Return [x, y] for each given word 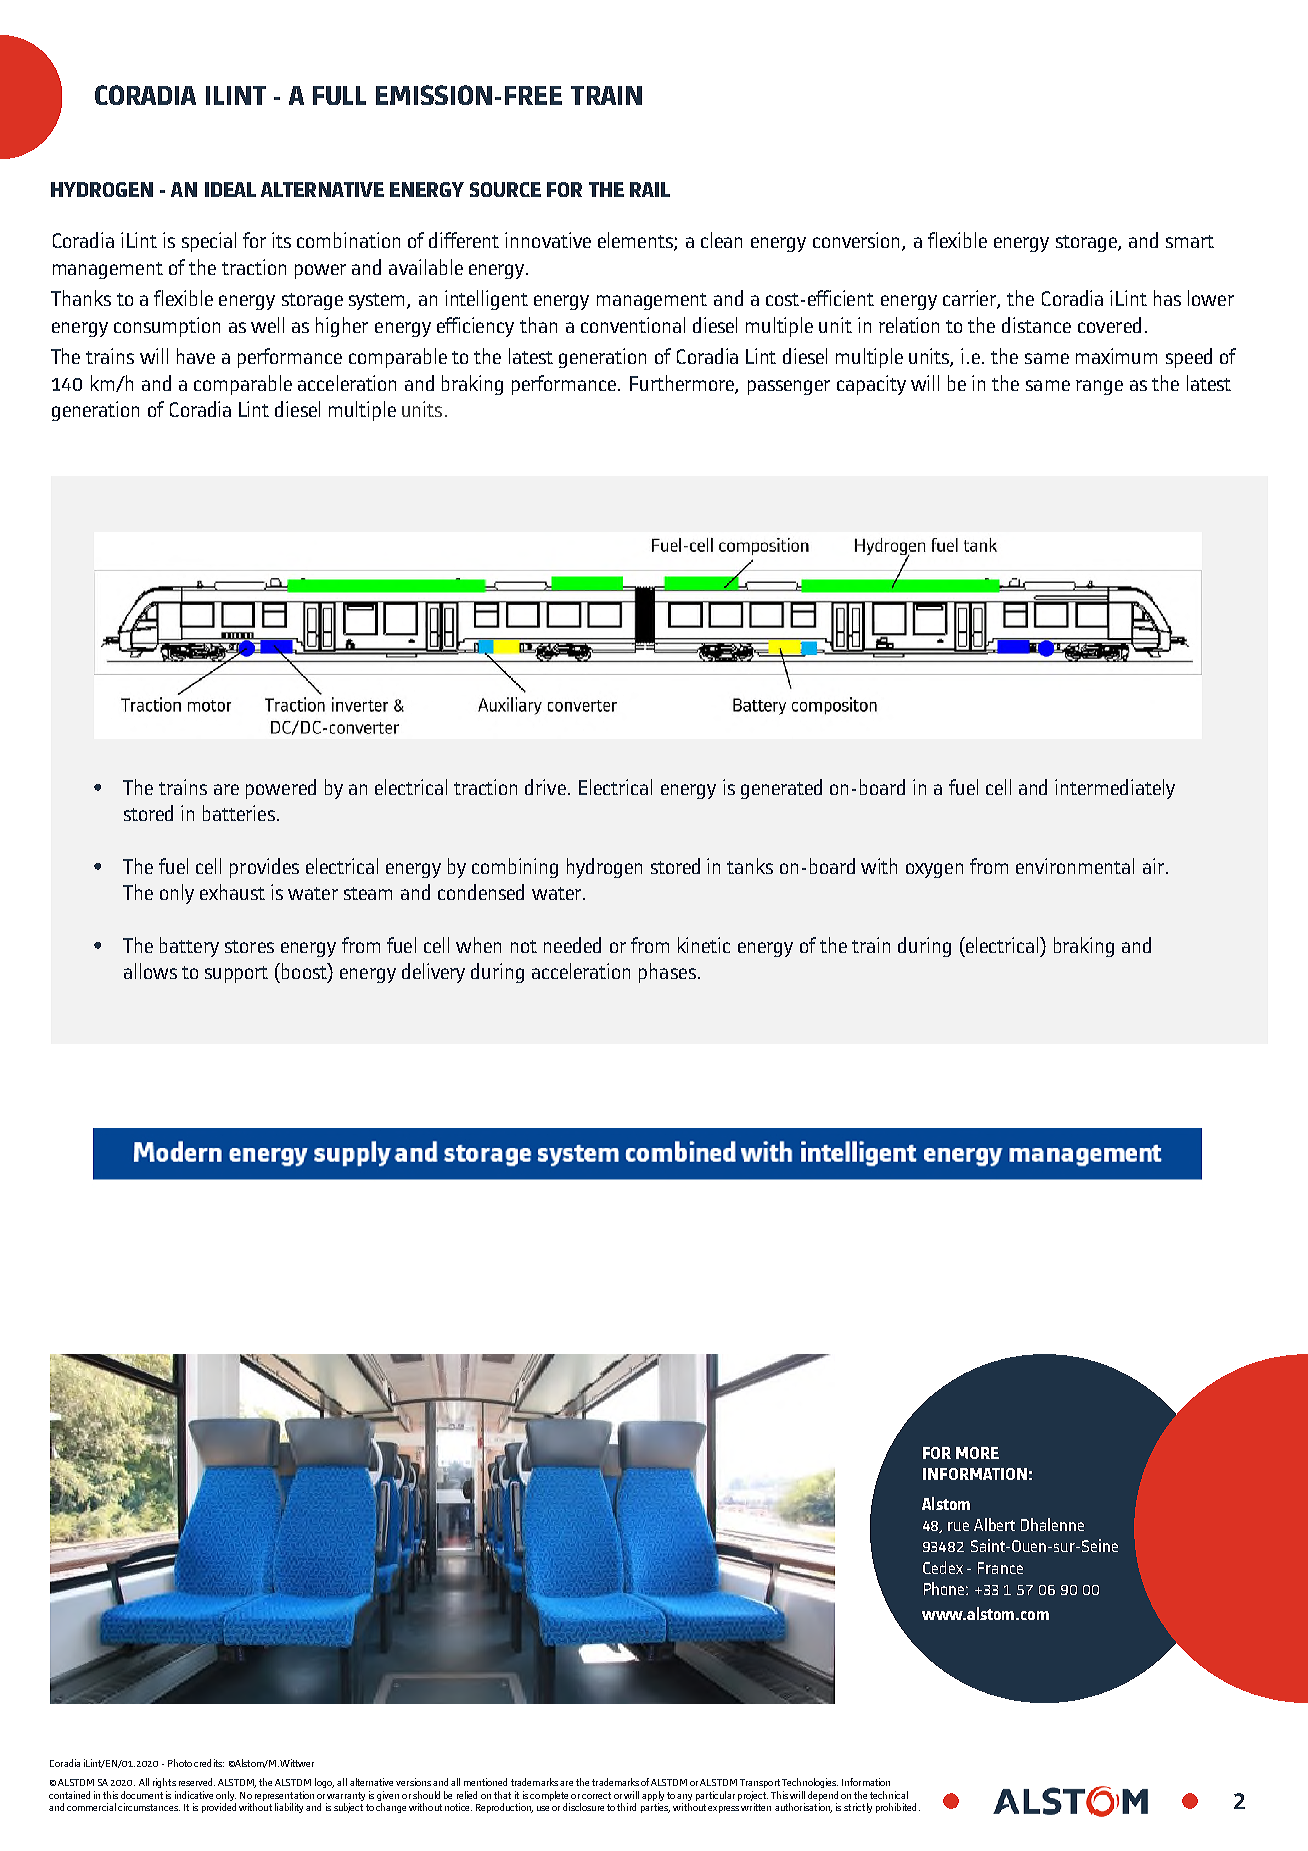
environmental [1075, 866]
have [196, 356]
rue [958, 1526]
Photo [180, 1763]
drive [545, 787]
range [1099, 387]
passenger [789, 387]
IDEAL [230, 189]
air [1155, 866]
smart [1190, 241]
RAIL [650, 189]
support [236, 974]
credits [209, 1763]
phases [667, 973]
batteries [239, 813]
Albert [994, 1524]
